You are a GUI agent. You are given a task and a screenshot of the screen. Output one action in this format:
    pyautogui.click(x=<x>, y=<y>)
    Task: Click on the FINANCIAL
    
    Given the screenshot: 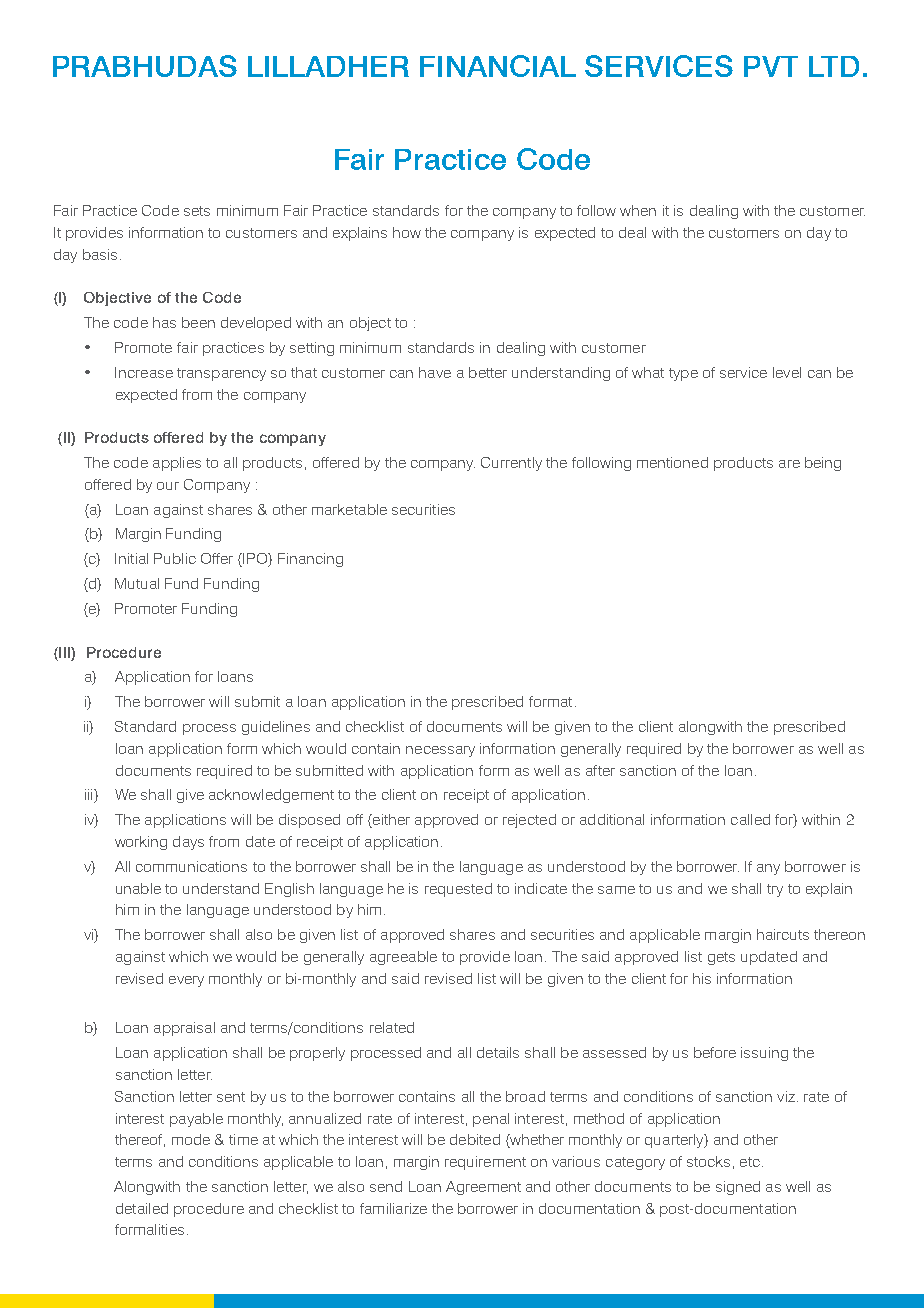 What is the action you would take?
    pyautogui.click(x=498, y=66)
